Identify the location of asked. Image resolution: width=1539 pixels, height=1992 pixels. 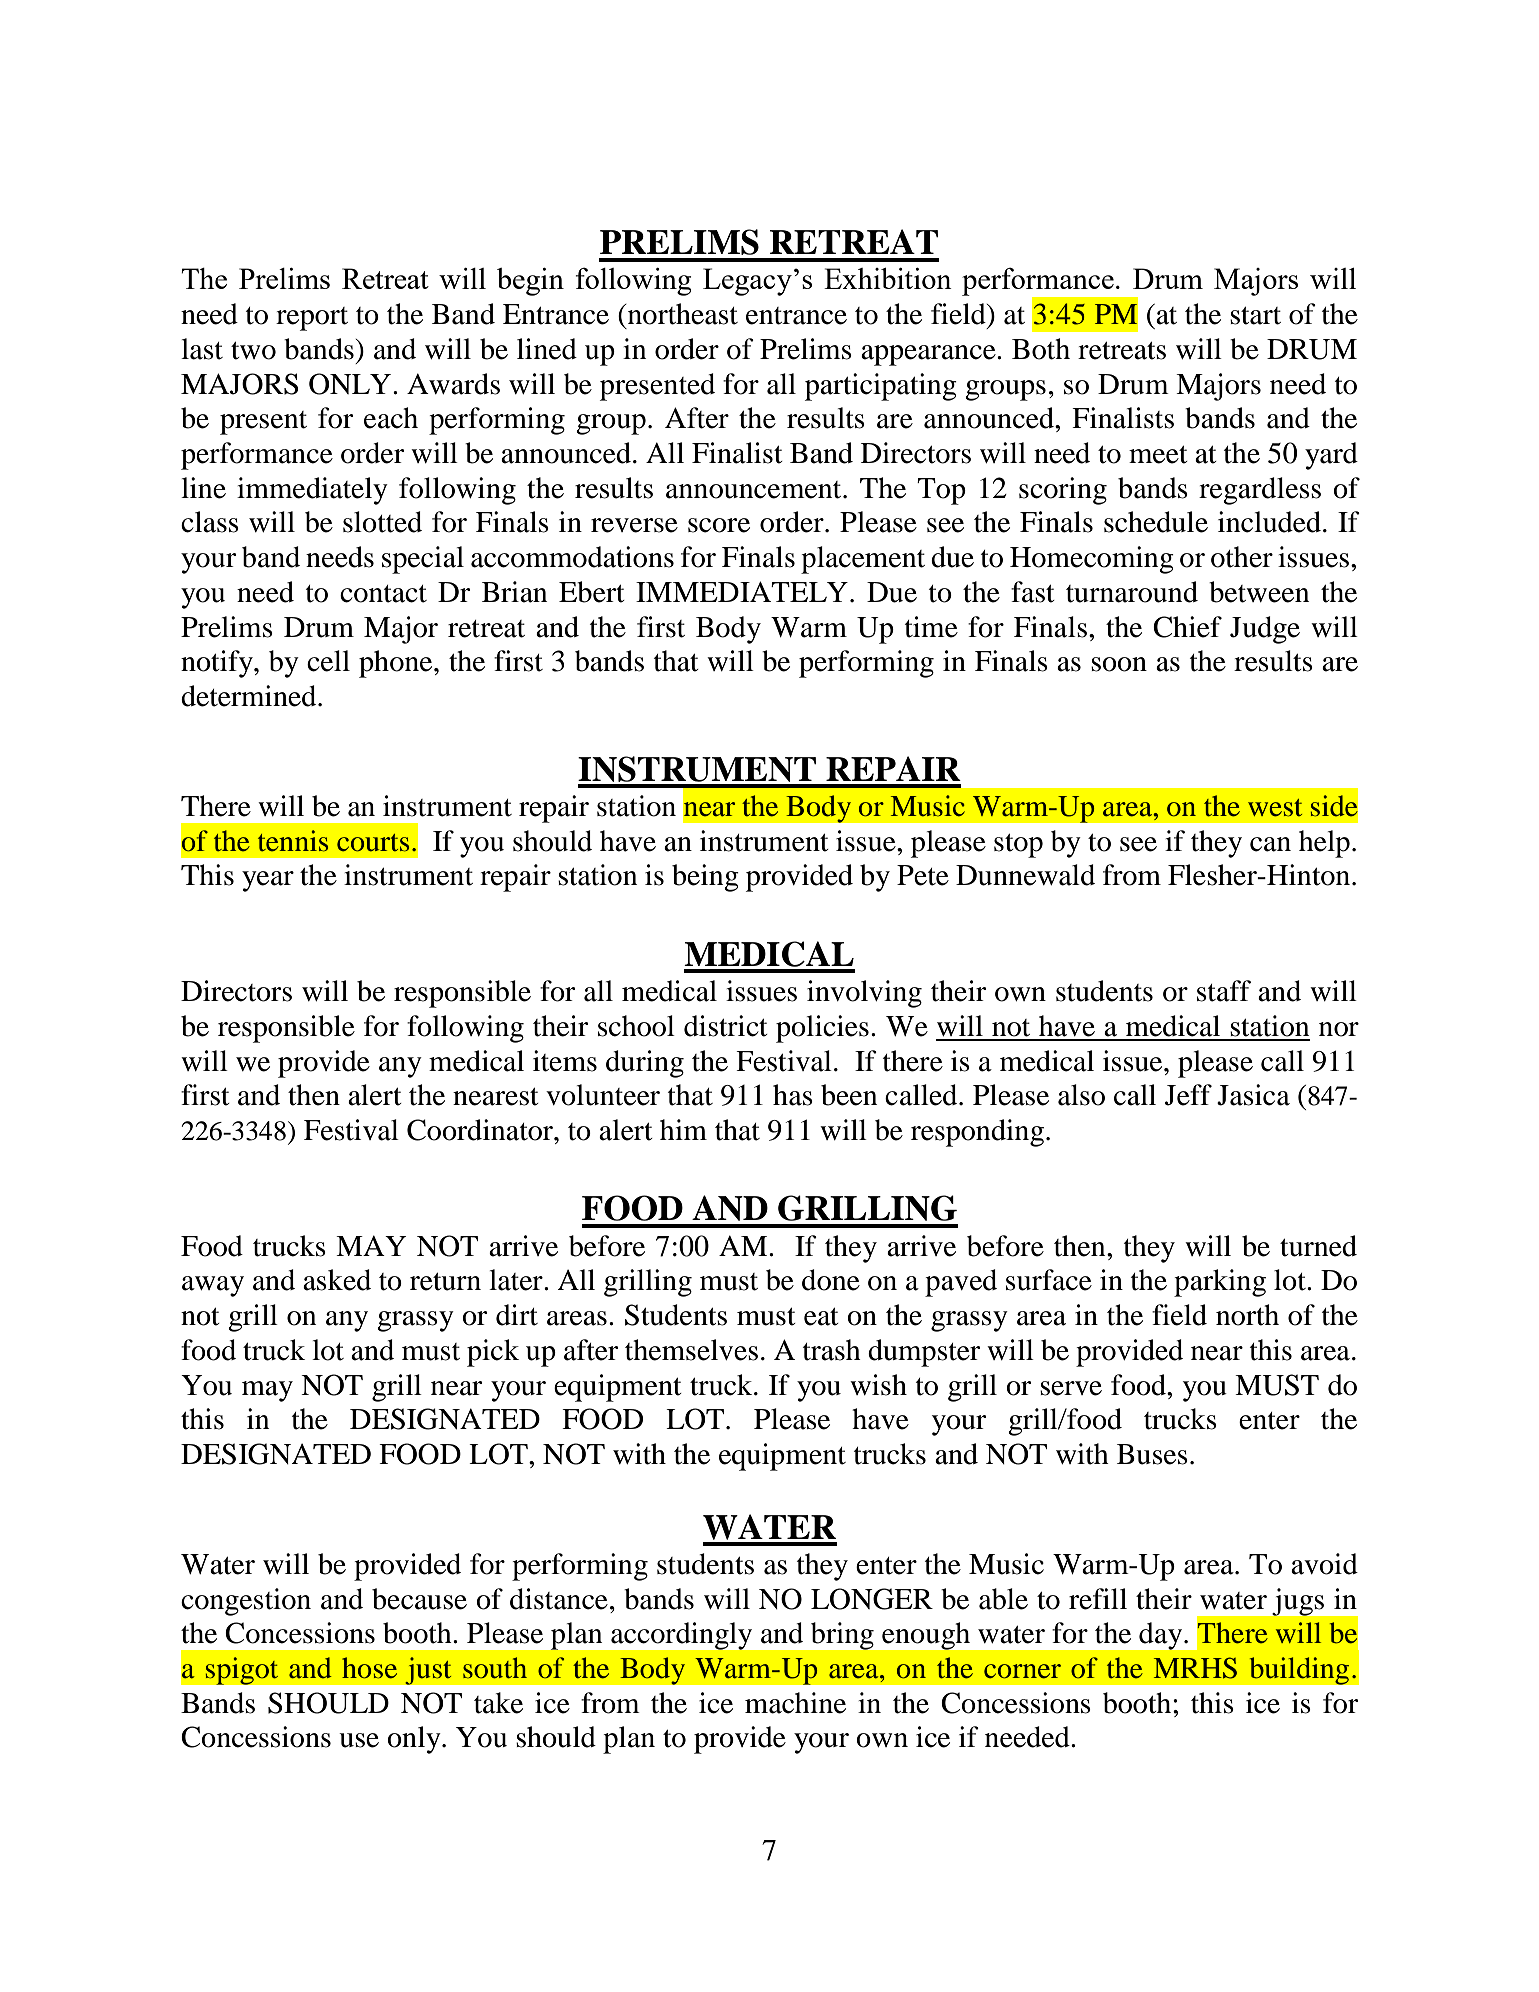
(337, 1280).
